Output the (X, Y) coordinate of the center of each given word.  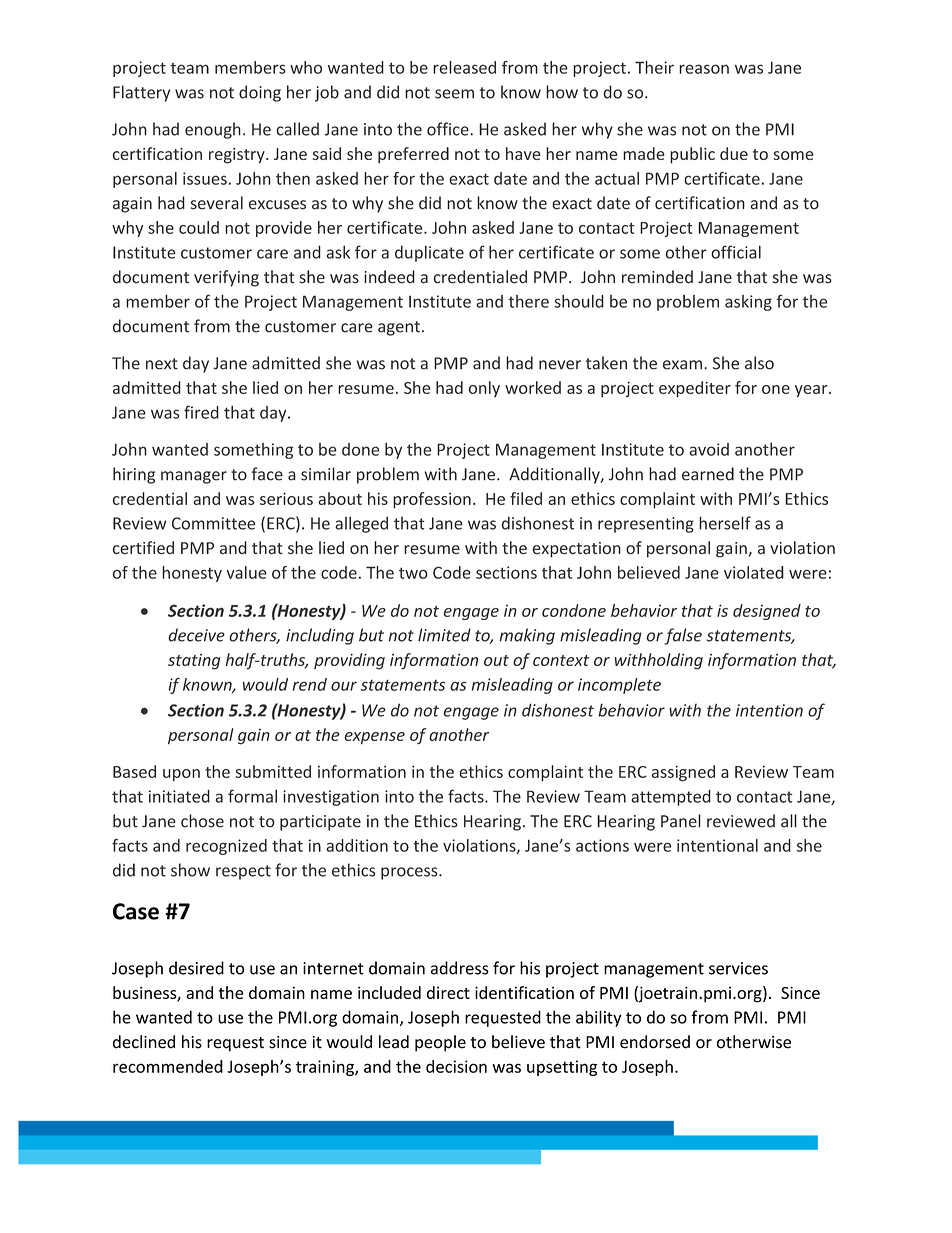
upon (181, 775)
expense (374, 738)
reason (704, 69)
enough (213, 130)
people (440, 1043)
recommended (168, 1066)
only (484, 389)
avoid (709, 449)
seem (454, 94)
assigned (683, 773)
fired (201, 412)
